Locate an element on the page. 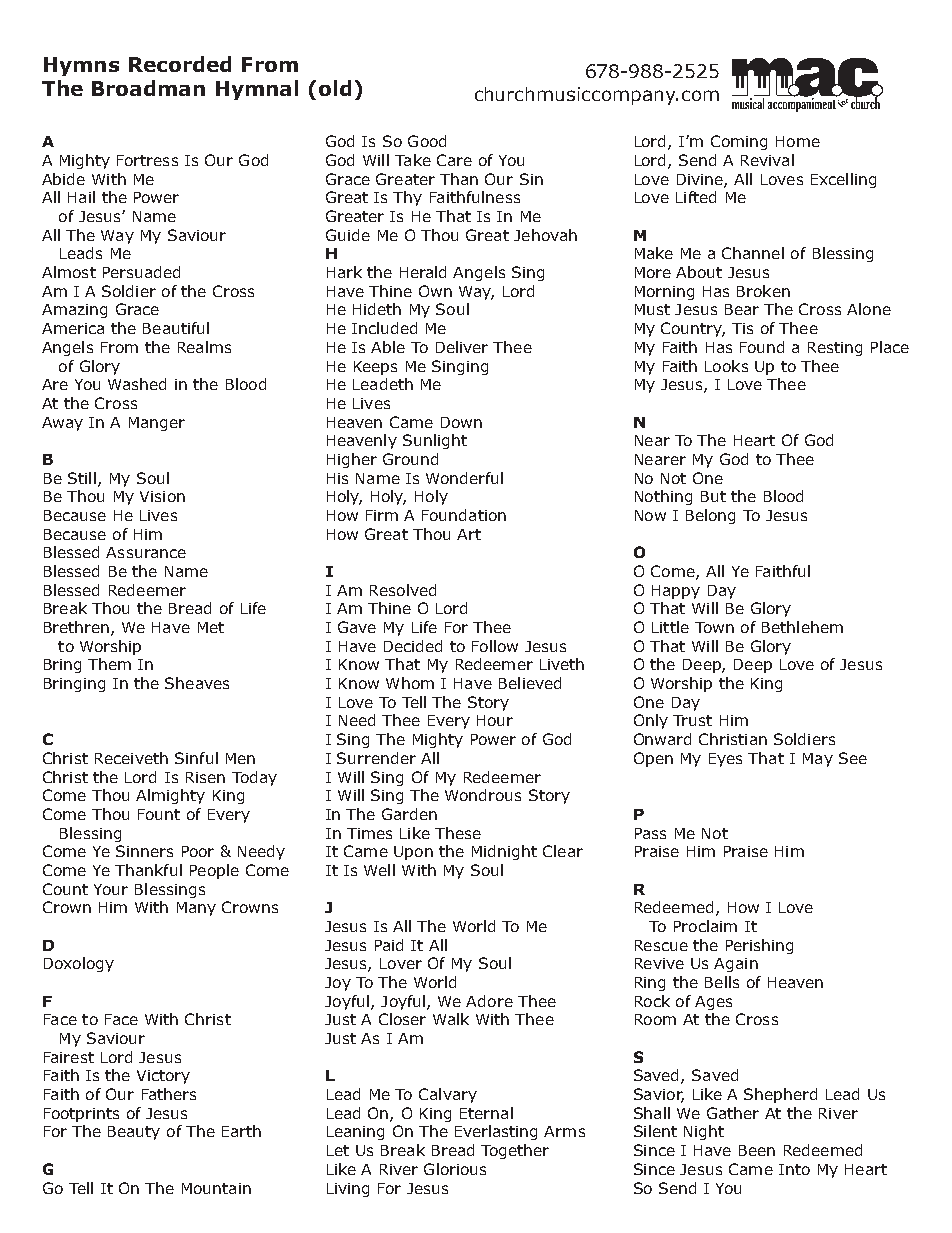  May is located at coordinates (818, 760).
